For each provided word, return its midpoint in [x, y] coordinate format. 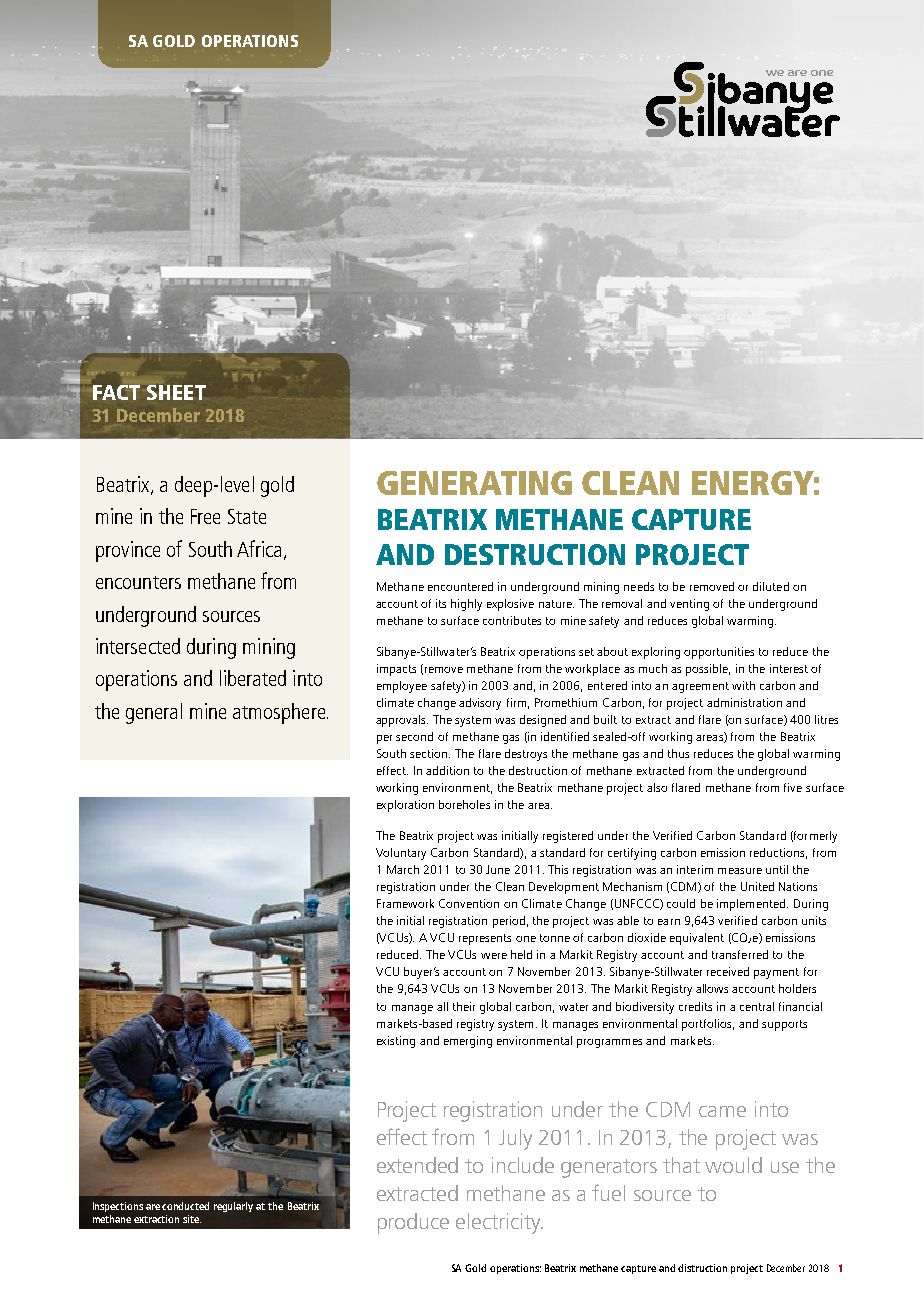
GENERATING [474, 483]
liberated [253, 678]
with [743, 685]
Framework [405, 903]
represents [485, 939]
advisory [480, 704]
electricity [499, 1223]
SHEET [176, 392]
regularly [233, 1207]
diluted [771, 586]
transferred [740, 954]
